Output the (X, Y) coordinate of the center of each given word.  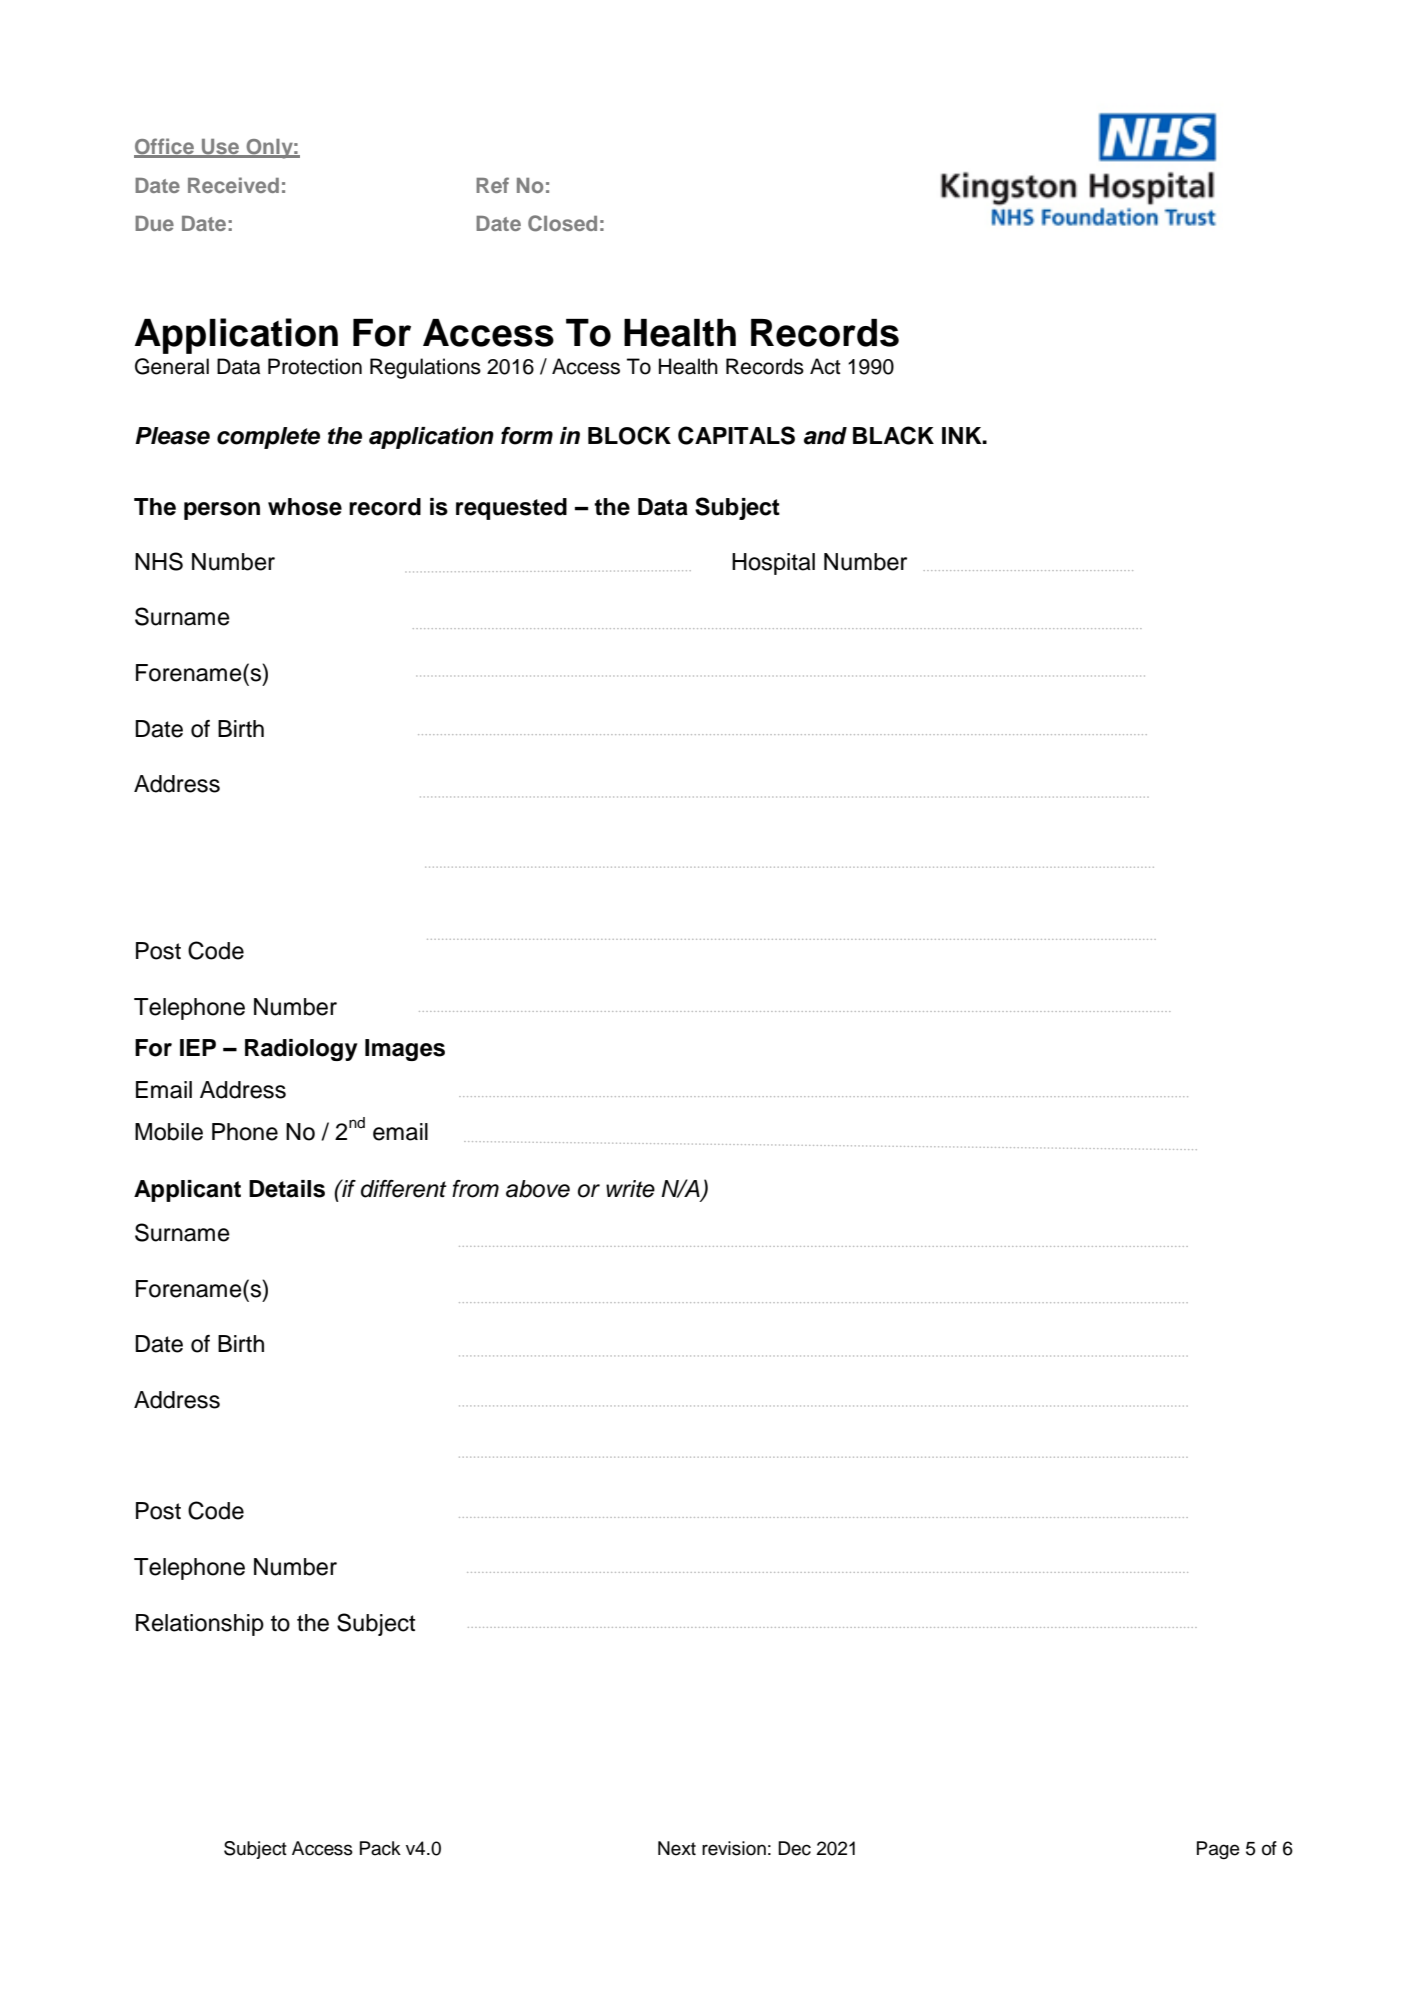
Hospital (773, 564)
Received (233, 185)
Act (825, 366)
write (630, 1189)
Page (1218, 1850)
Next (677, 1848)
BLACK (893, 435)
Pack (380, 1848)
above (538, 1189)
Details (287, 1189)
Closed (562, 223)
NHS (159, 561)
